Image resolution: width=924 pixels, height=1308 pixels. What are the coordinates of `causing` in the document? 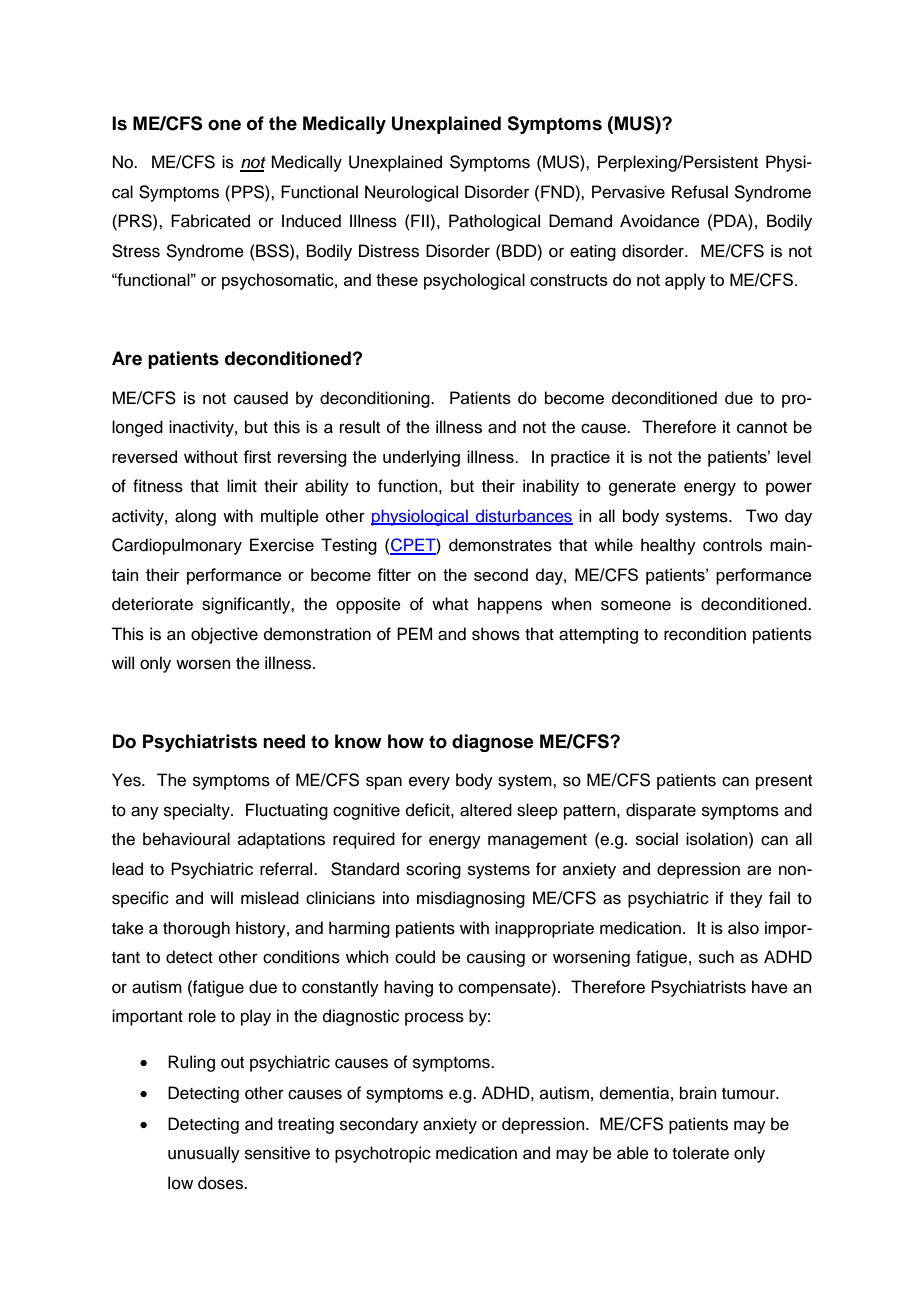 It's located at (496, 958).
